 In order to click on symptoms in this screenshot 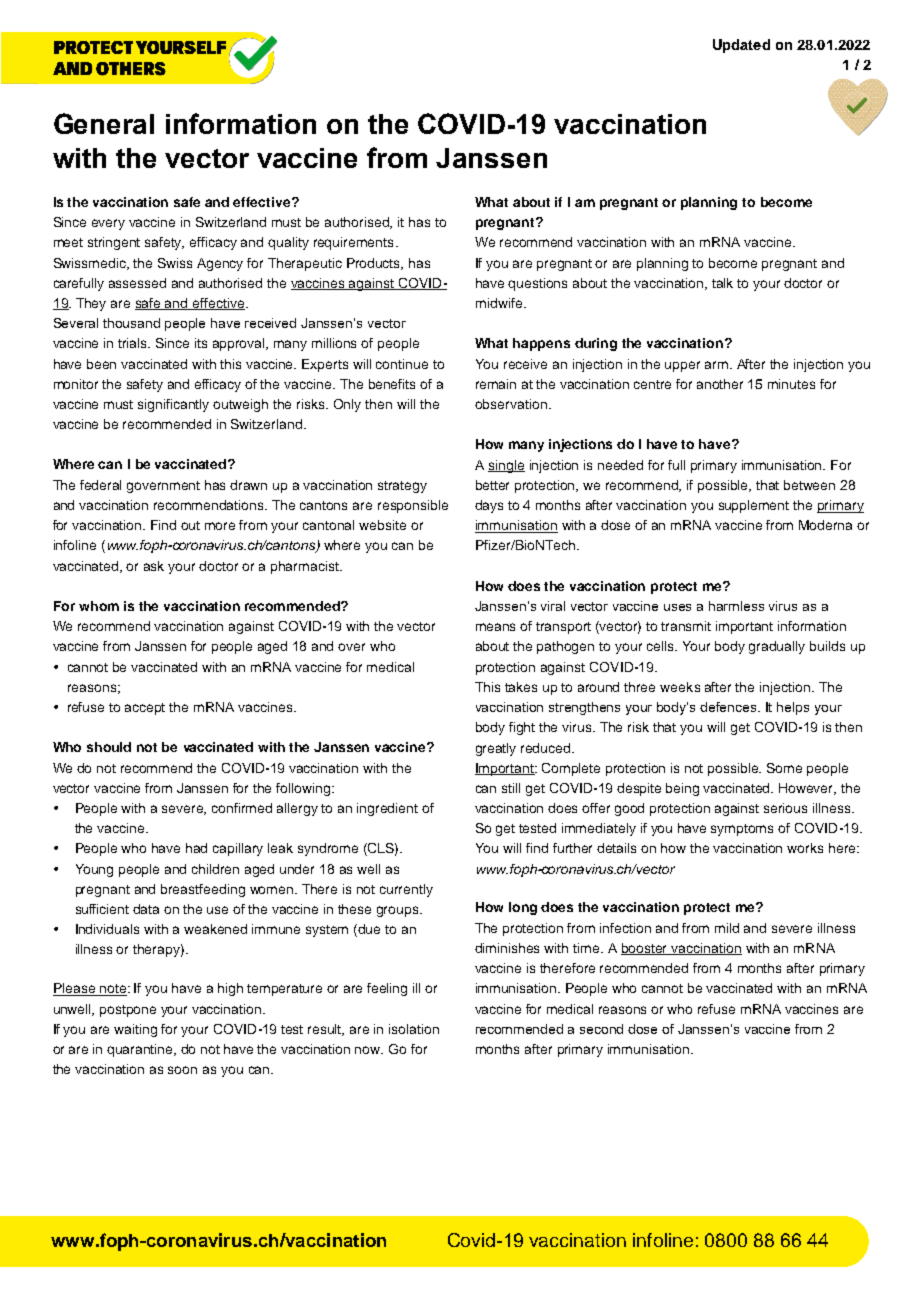, I will do `click(742, 830)`.
